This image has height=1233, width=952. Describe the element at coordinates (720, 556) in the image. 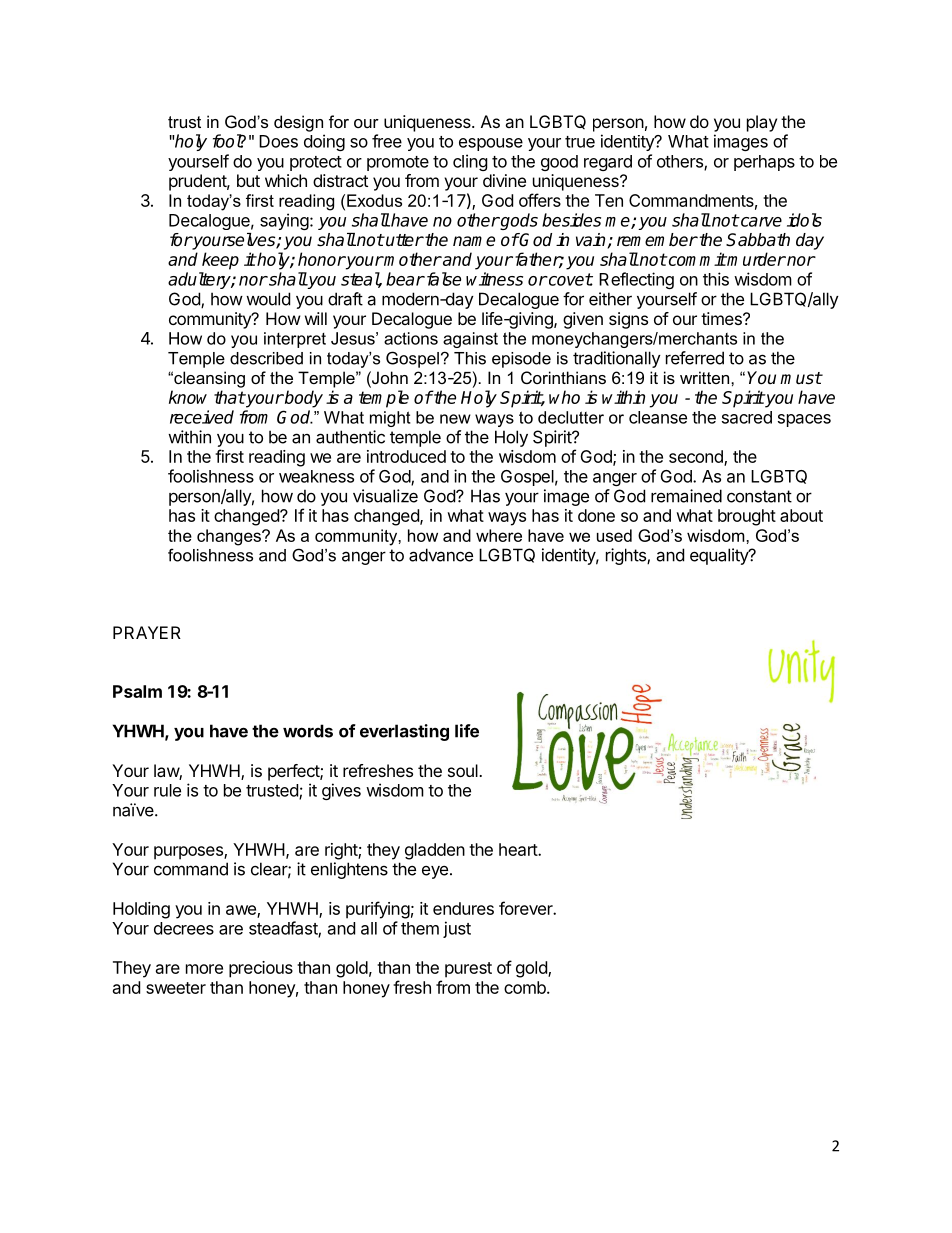

I see `equality` at that location.
